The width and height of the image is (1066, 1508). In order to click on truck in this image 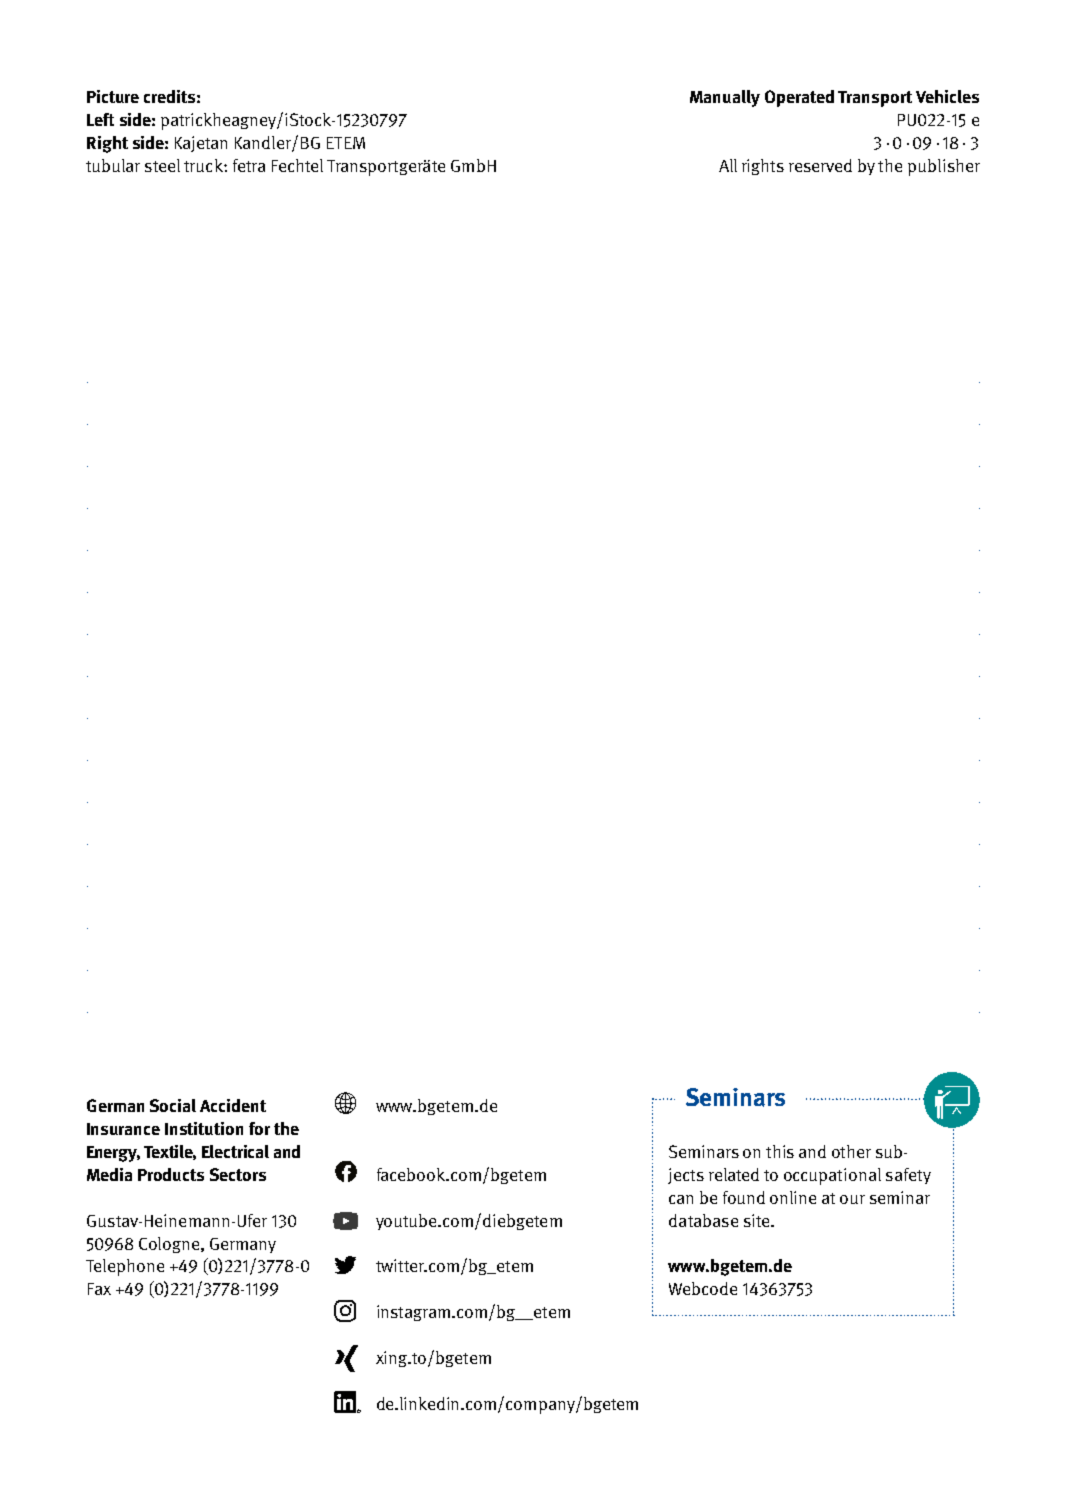, I will do `click(204, 165)`.
